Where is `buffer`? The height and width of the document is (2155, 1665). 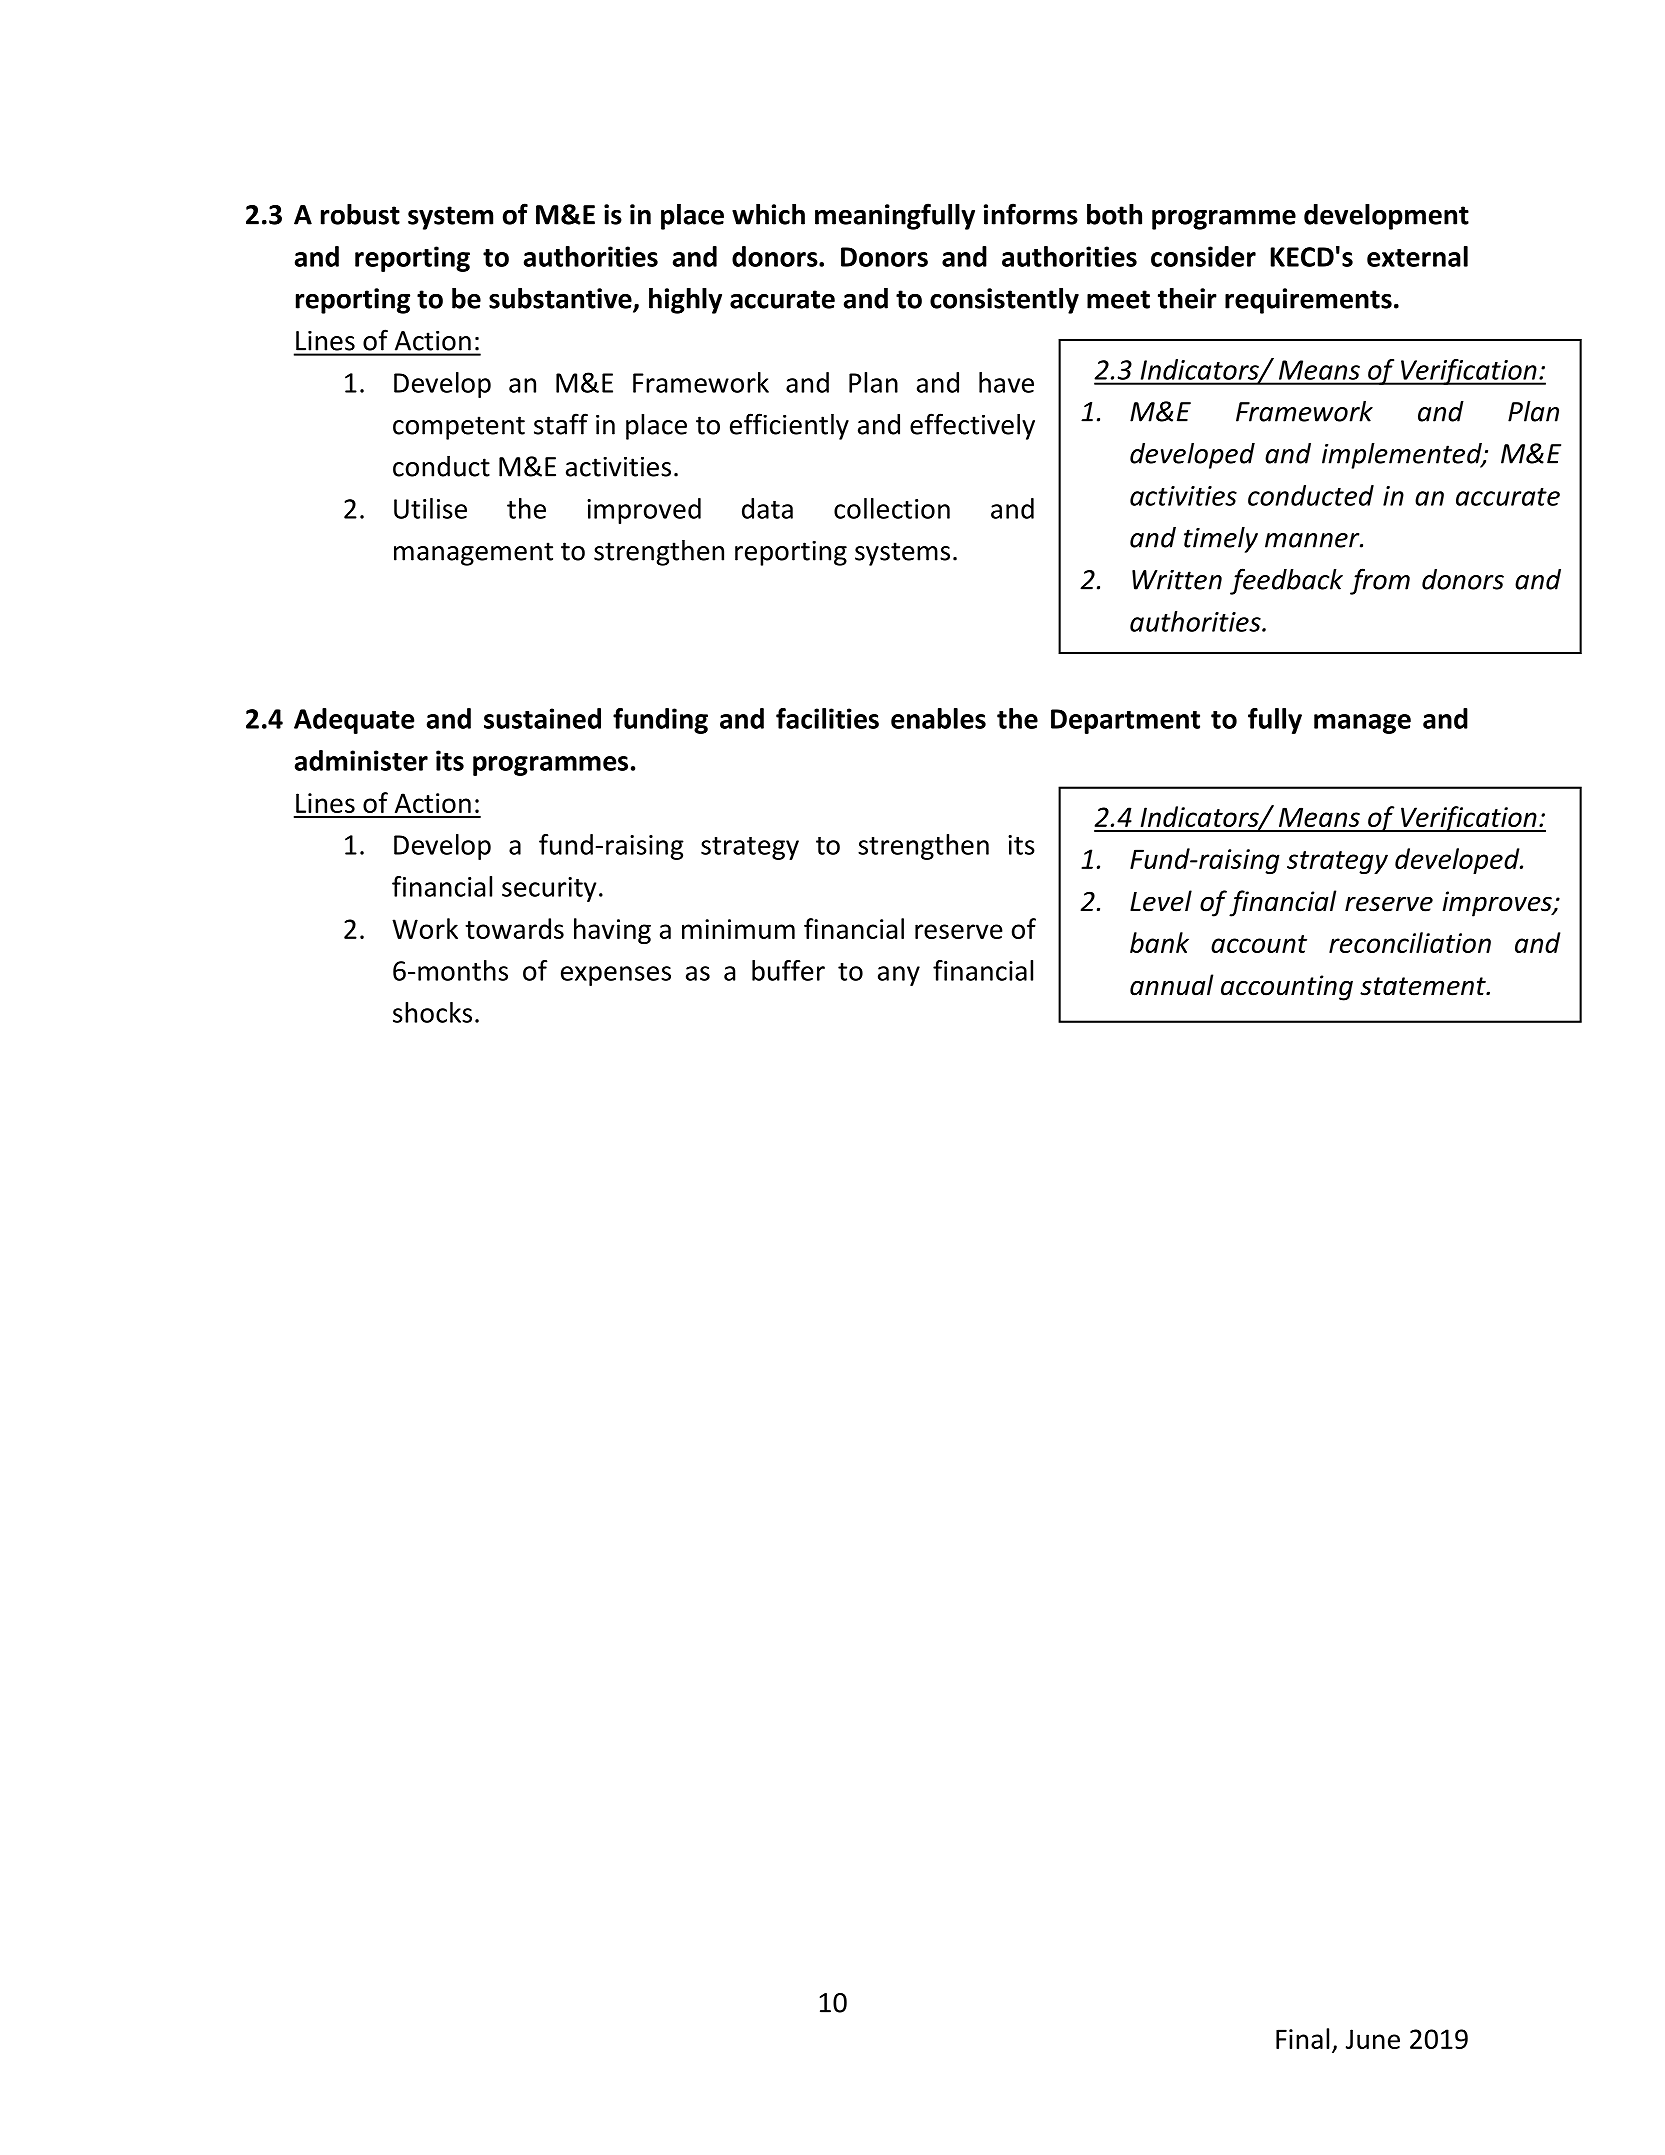 buffer is located at coordinates (788, 970).
